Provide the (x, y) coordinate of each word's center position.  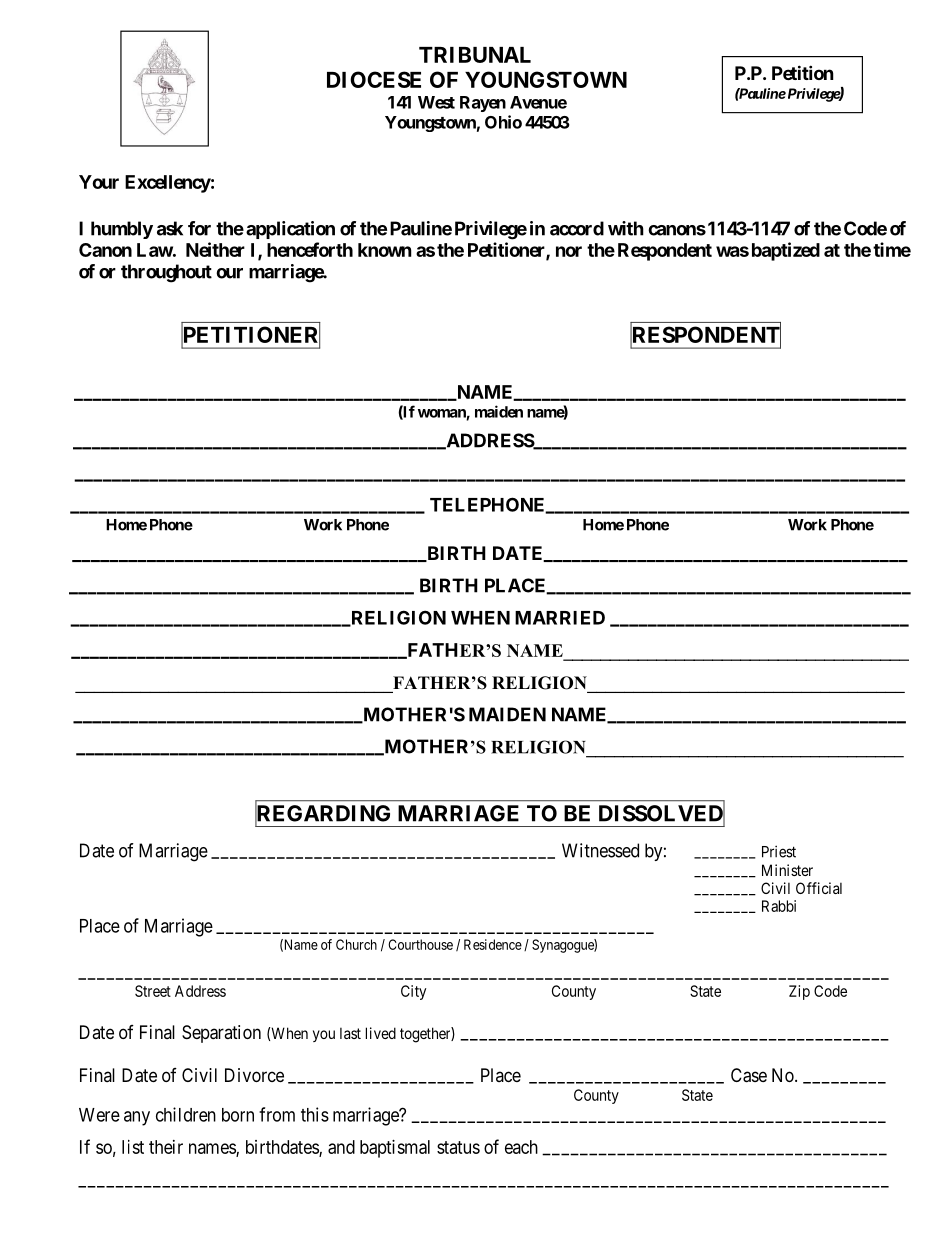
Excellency (168, 184)
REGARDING (322, 814)
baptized (786, 251)
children (186, 1114)
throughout (166, 273)
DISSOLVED (662, 814)
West (436, 102)
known (385, 250)
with (626, 228)
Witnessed (600, 850)
